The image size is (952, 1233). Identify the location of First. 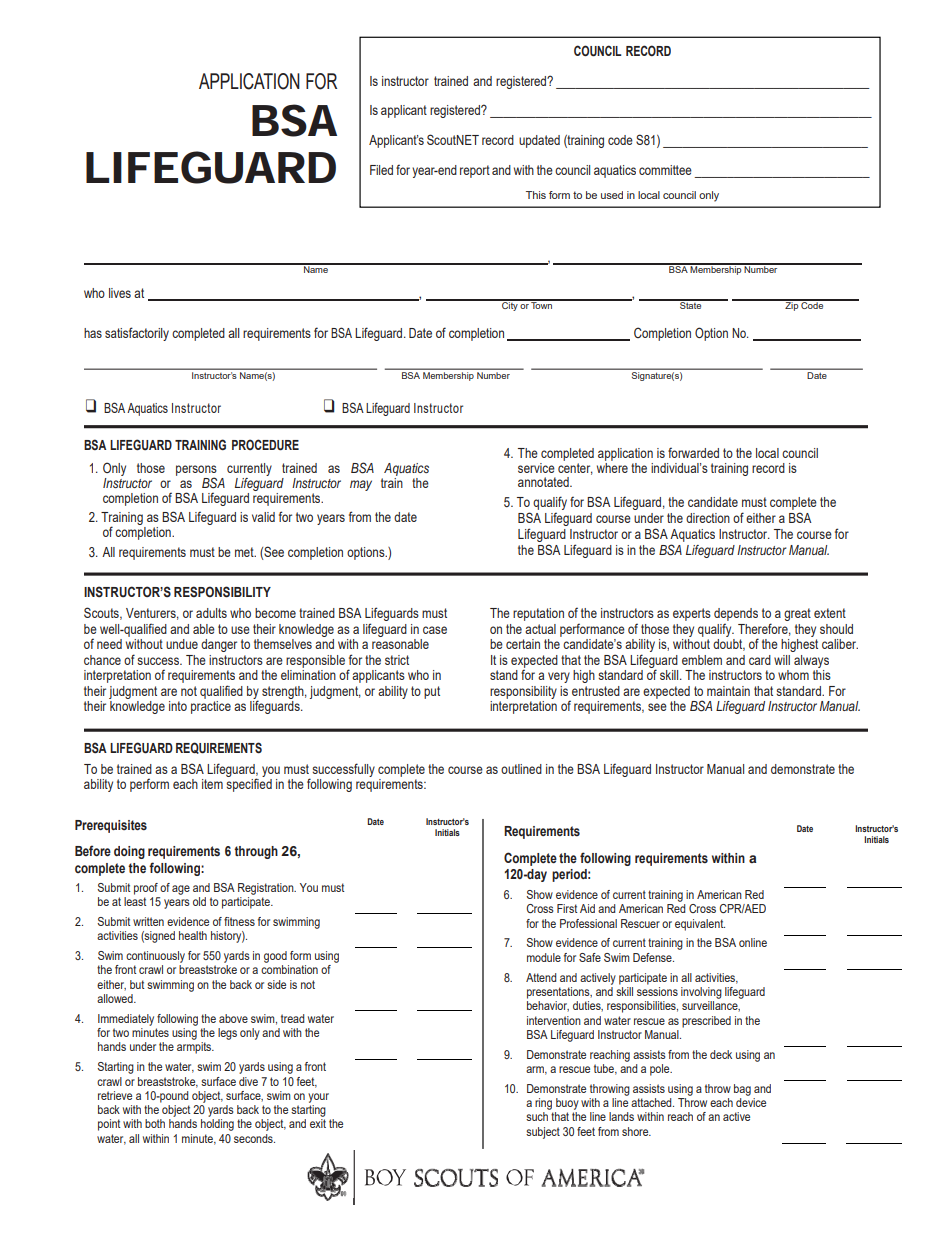
(567, 908).
